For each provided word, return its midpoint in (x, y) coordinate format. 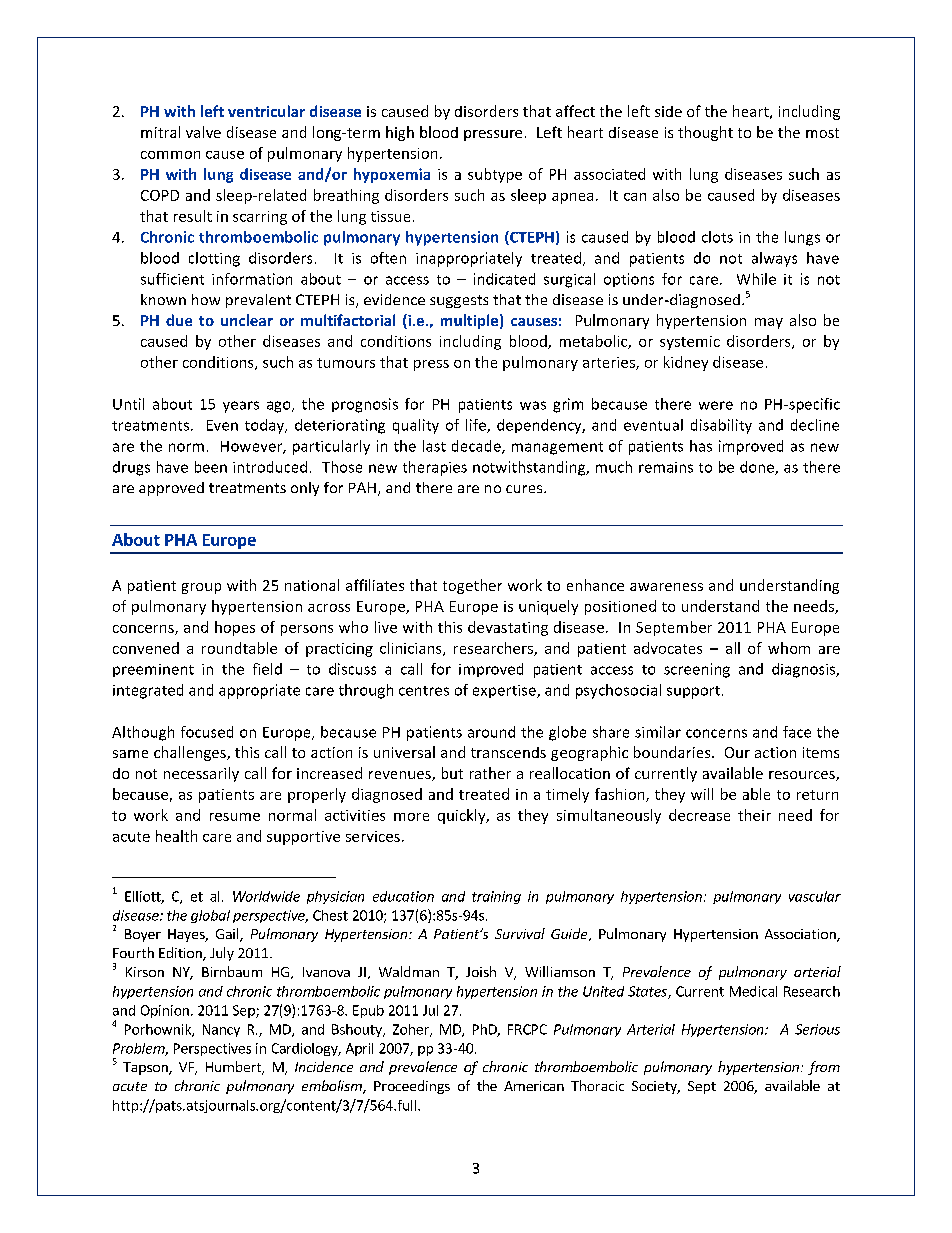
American (534, 1086)
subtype (495, 175)
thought (705, 133)
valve (203, 132)
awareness (666, 587)
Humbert (234, 1068)
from (824, 1068)
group (201, 588)
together (472, 586)
